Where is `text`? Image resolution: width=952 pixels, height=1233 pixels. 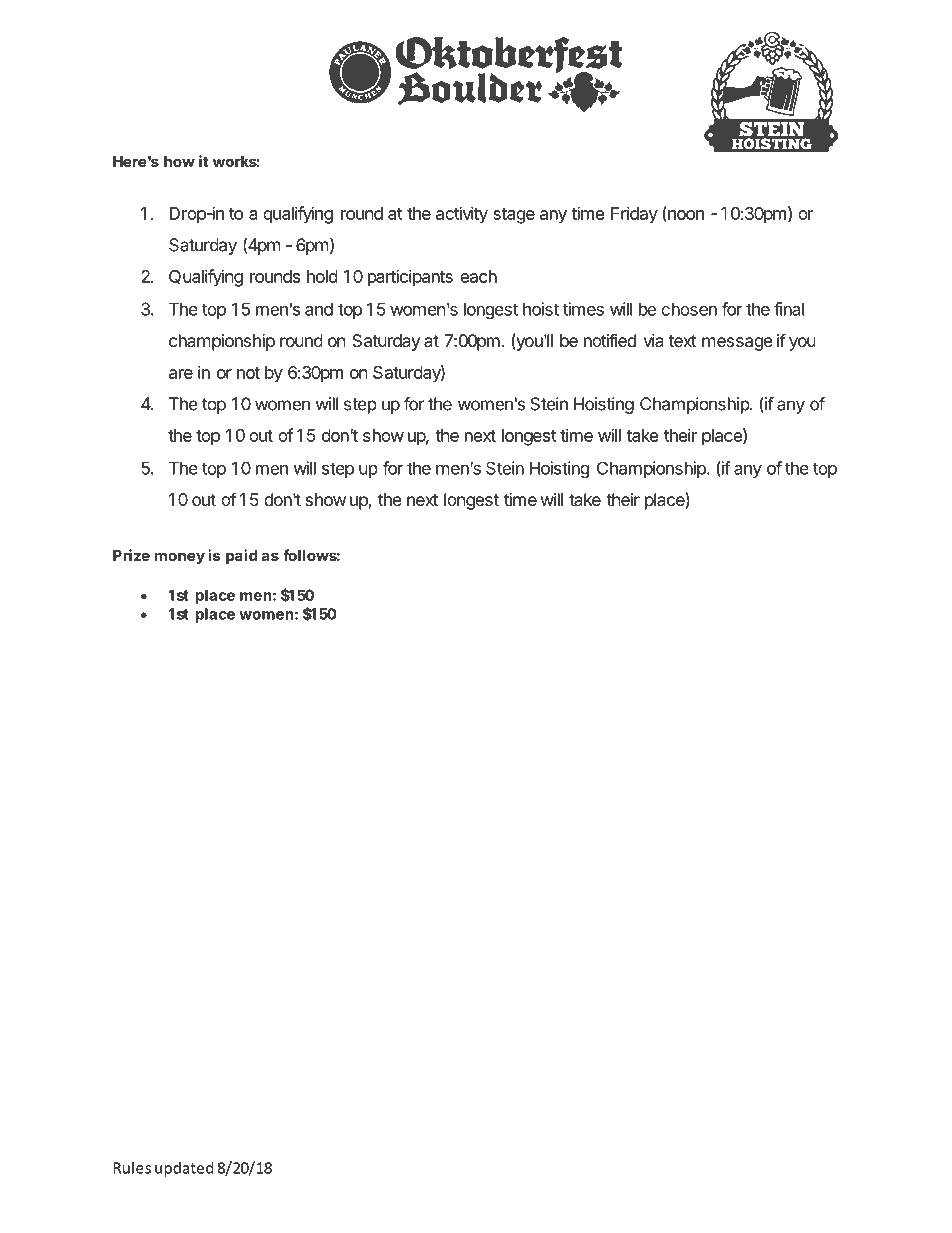 text is located at coordinates (683, 341).
